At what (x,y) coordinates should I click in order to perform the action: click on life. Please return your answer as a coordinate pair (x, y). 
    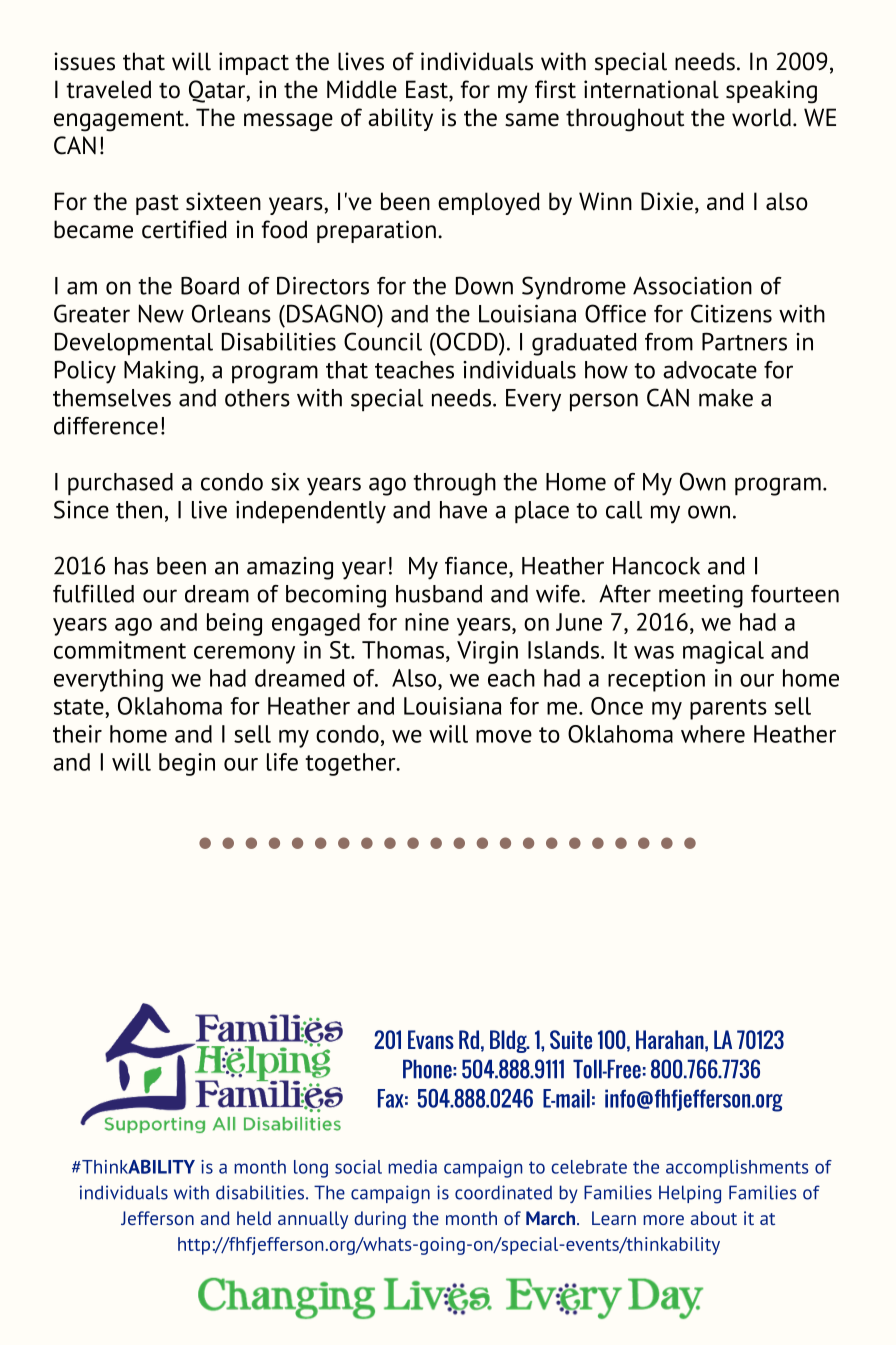
    Looking at the image, I should click on (282, 762).
